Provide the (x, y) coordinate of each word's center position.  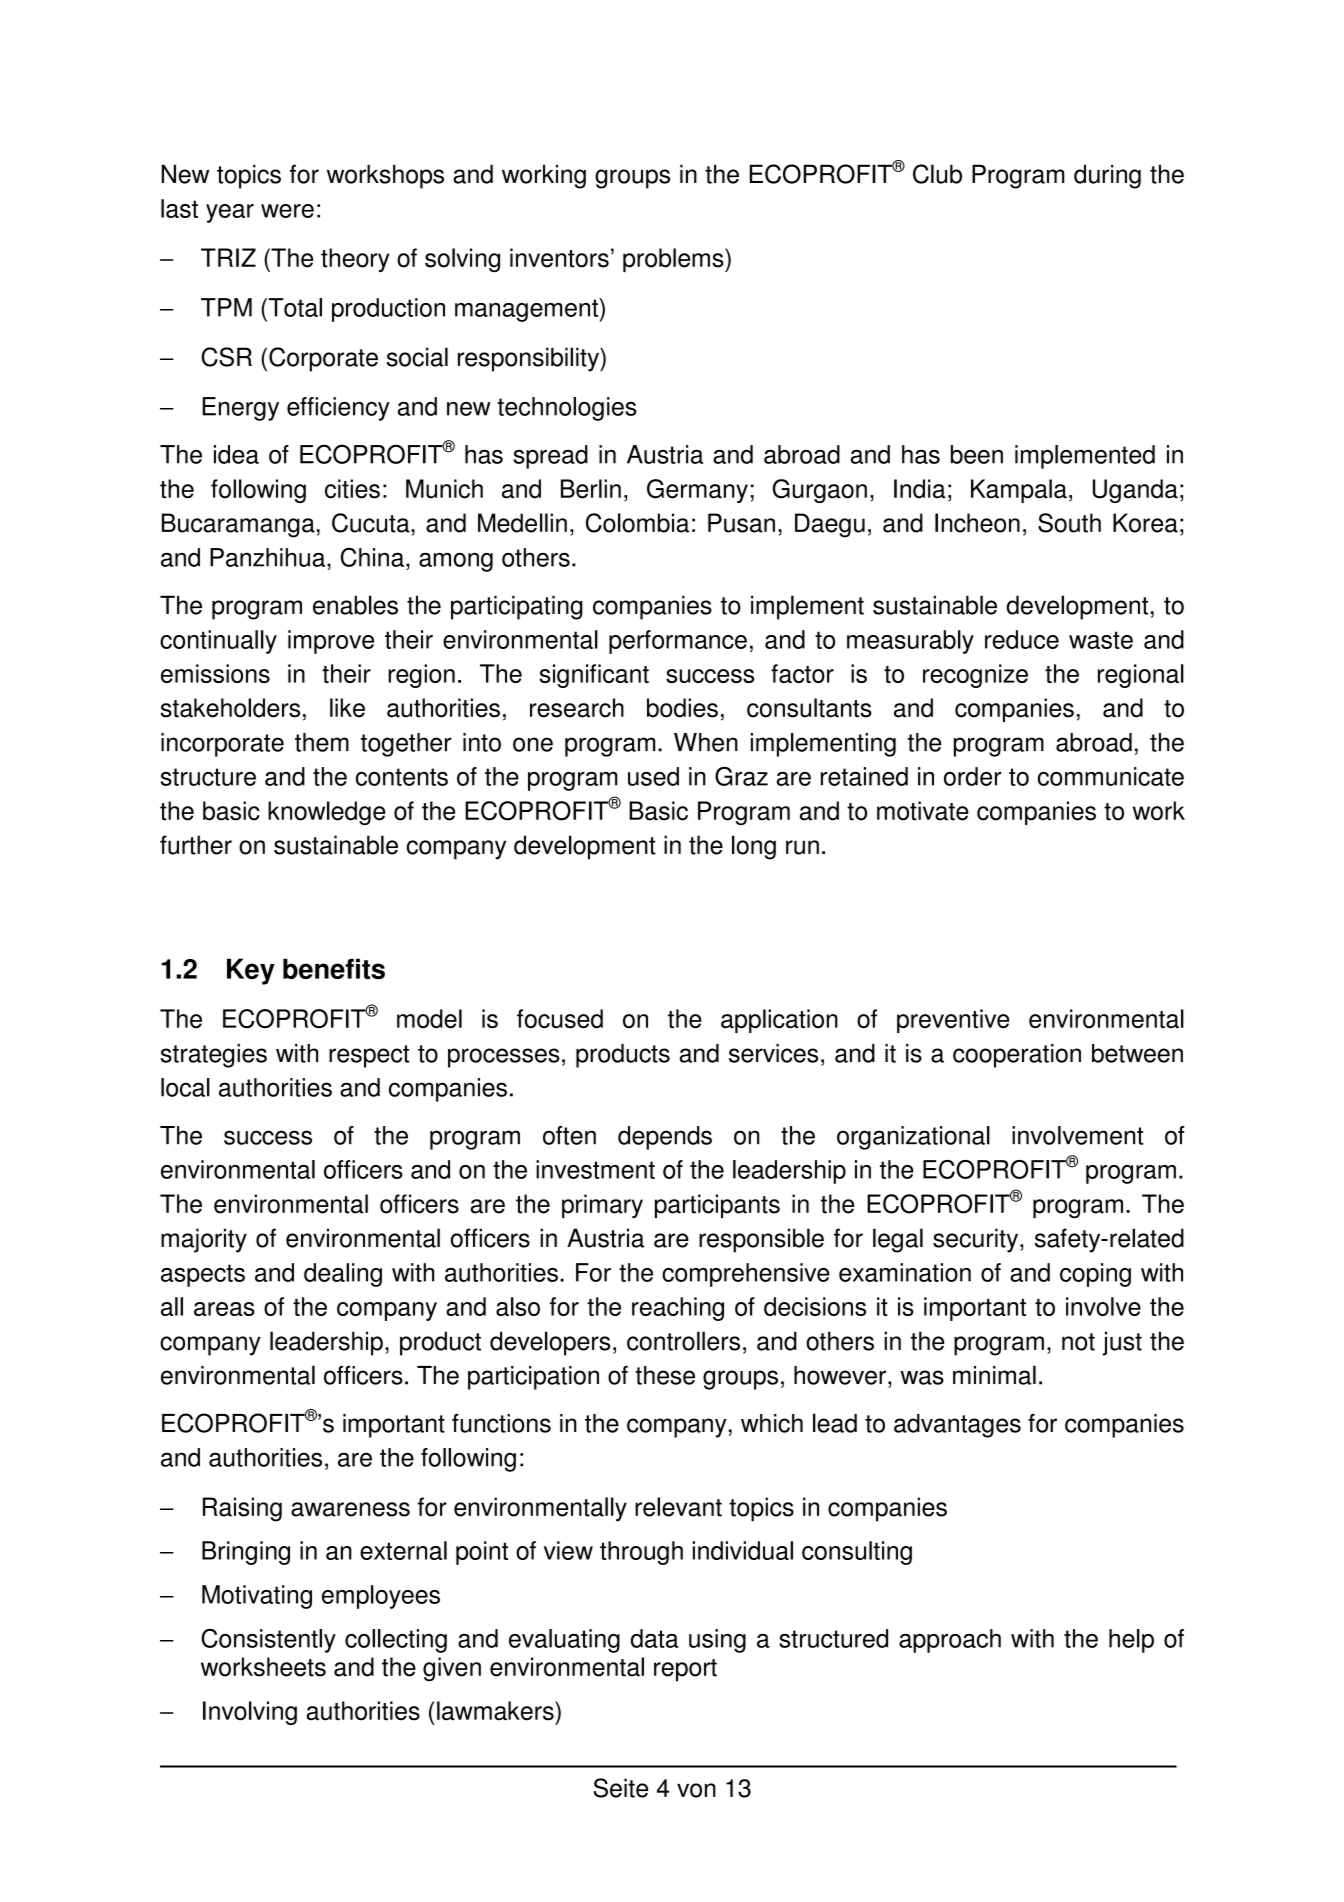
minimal (994, 1375)
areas (224, 1309)
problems (674, 260)
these (665, 1375)
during (1107, 176)
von (696, 1790)
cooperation (1017, 1056)
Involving (250, 1713)
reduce (1022, 639)
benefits (334, 968)
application (779, 1021)
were (287, 211)
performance (678, 642)
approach (950, 1641)
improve (331, 642)
